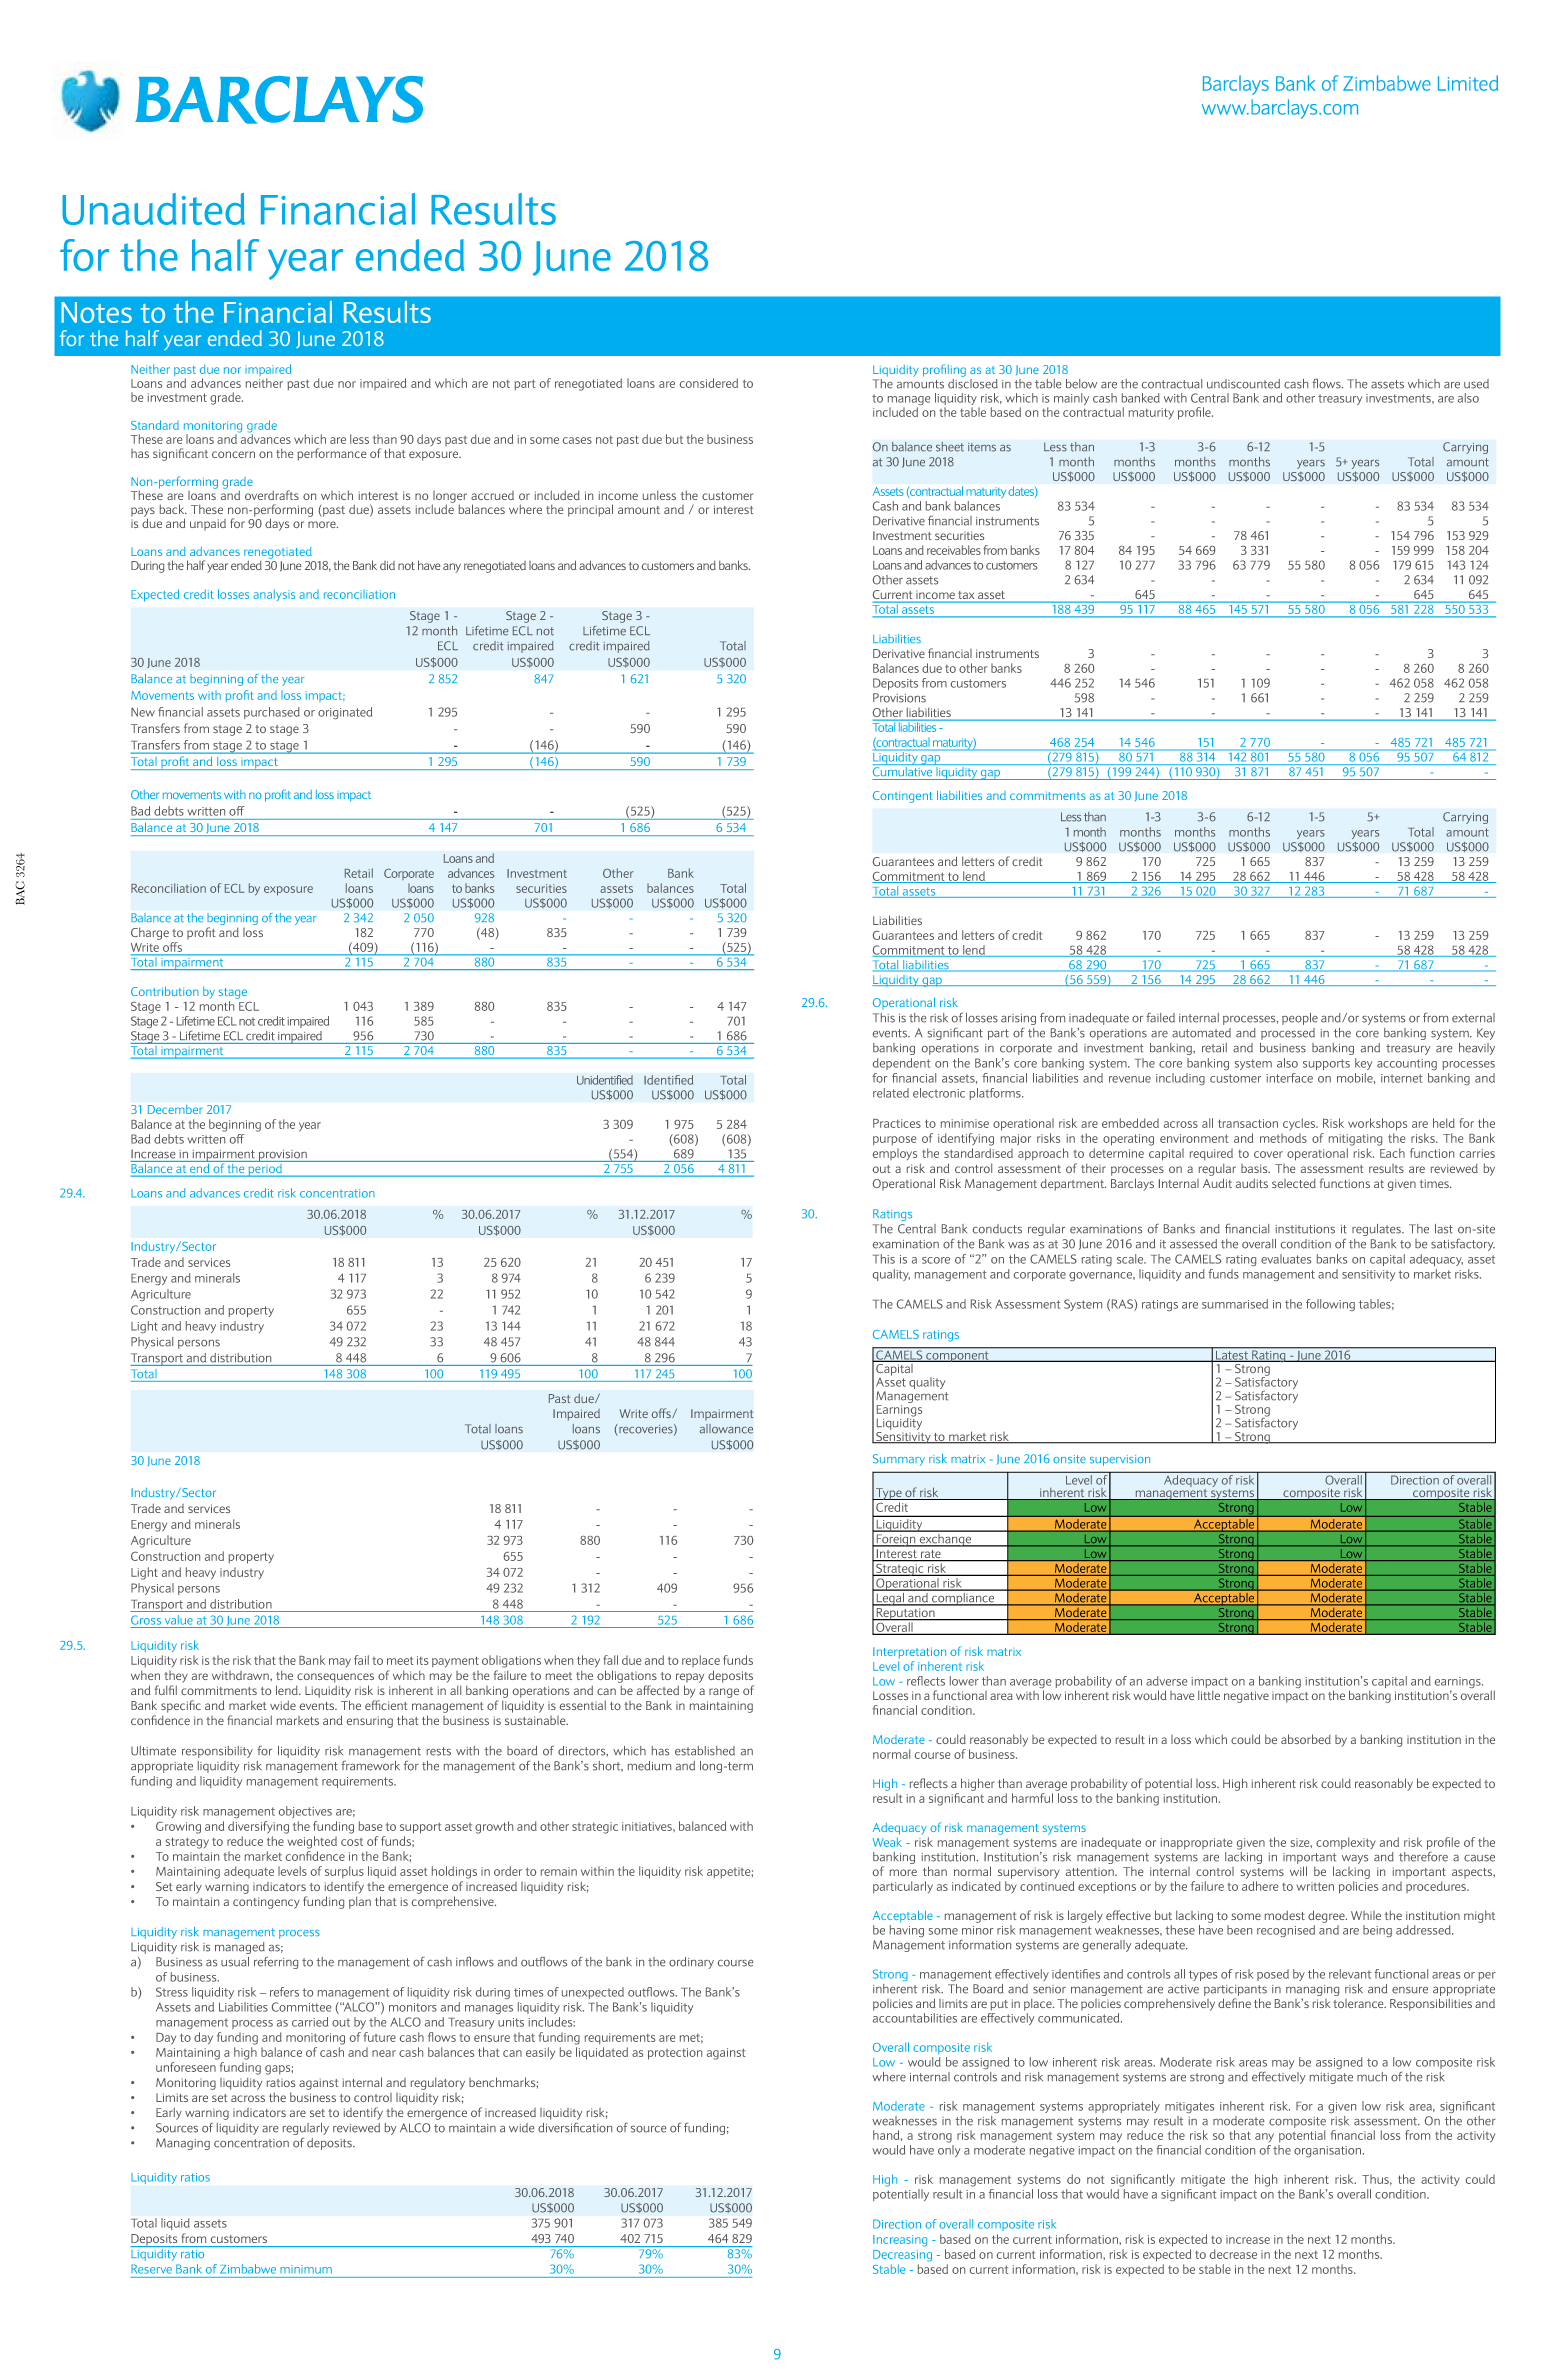 The image size is (1555, 2374). I want to click on organisation, so click(1329, 2151).
